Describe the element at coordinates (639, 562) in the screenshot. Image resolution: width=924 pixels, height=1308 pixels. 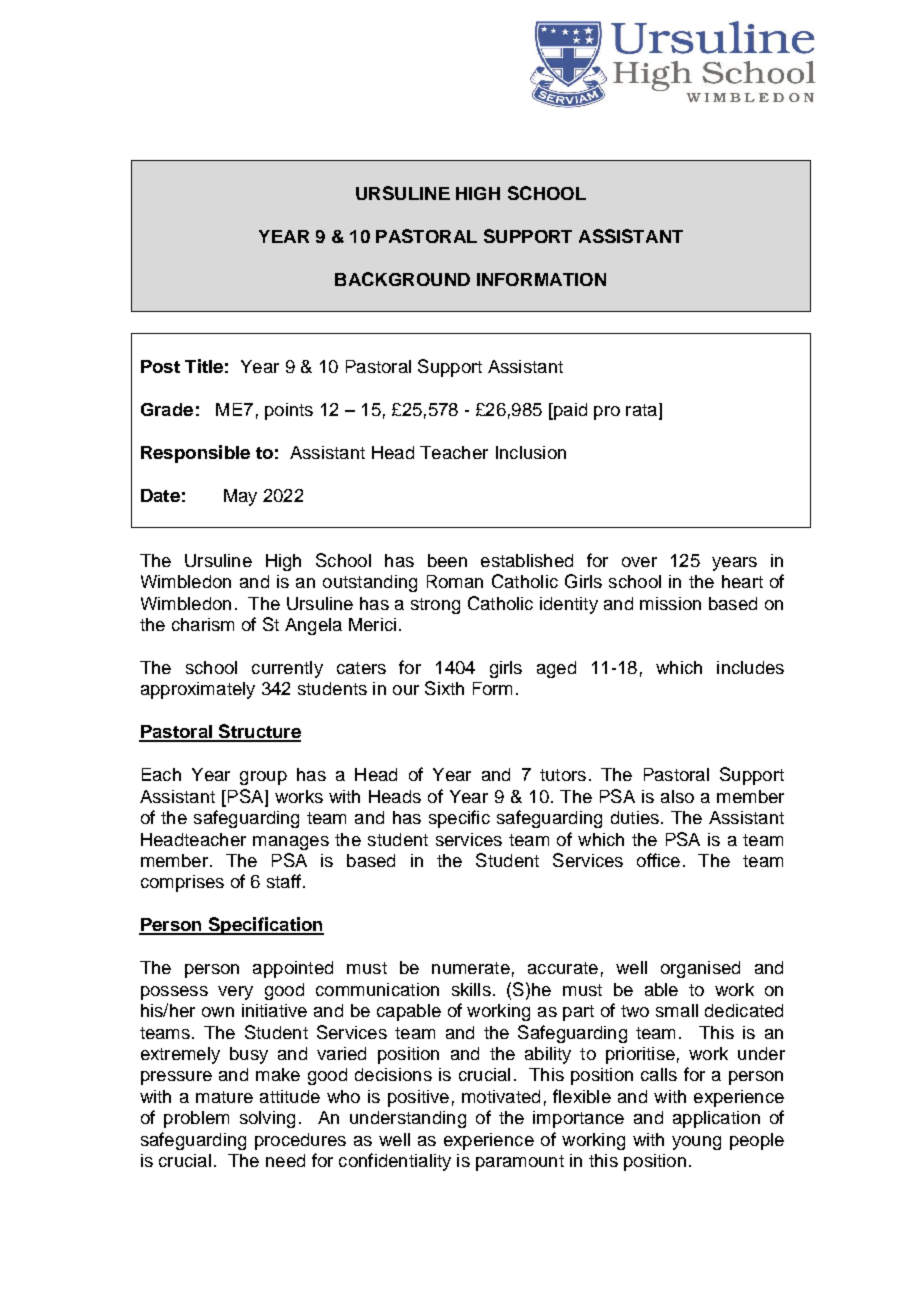
I see `over` at that location.
